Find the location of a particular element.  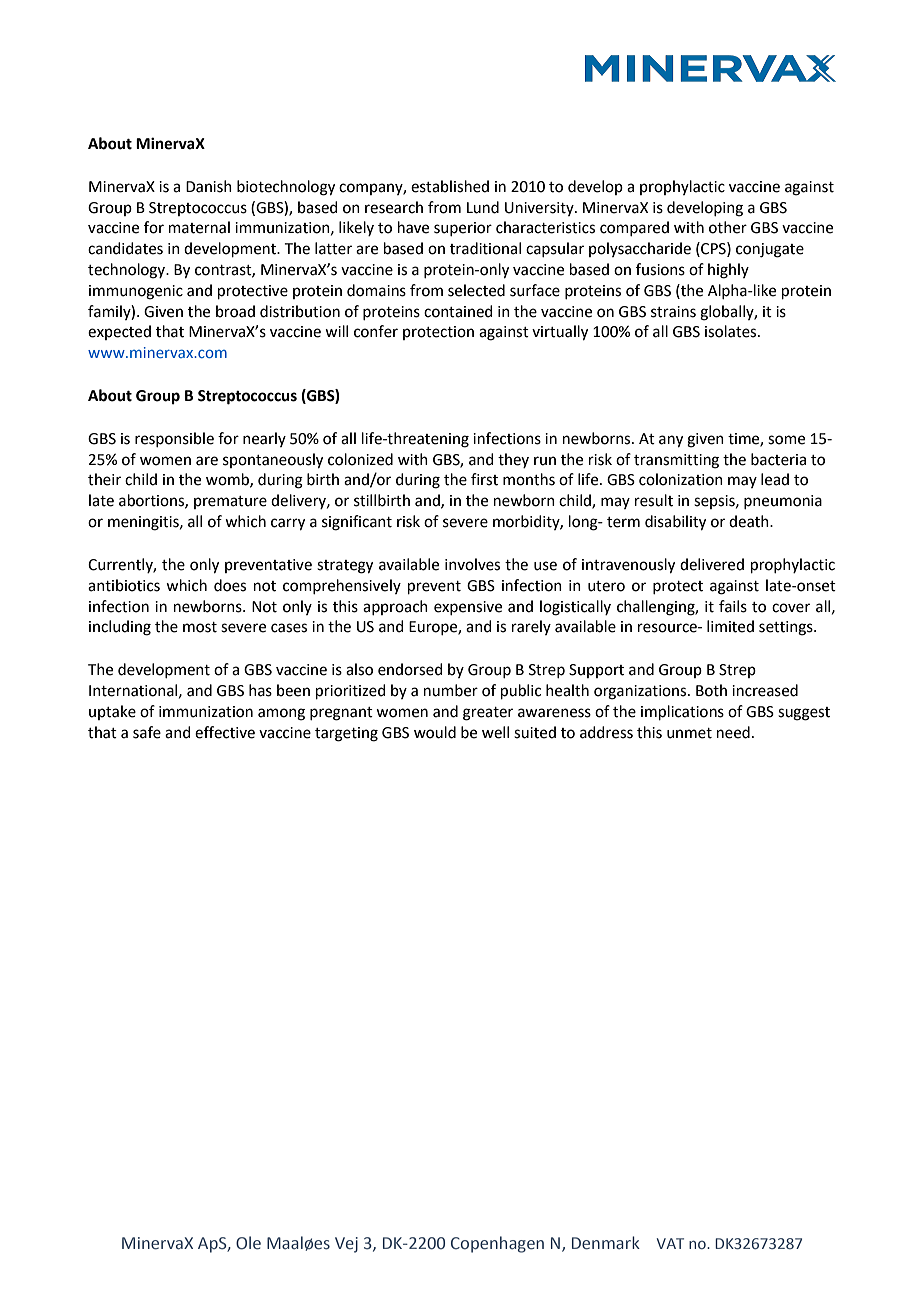

superior is located at coordinates (463, 229).
